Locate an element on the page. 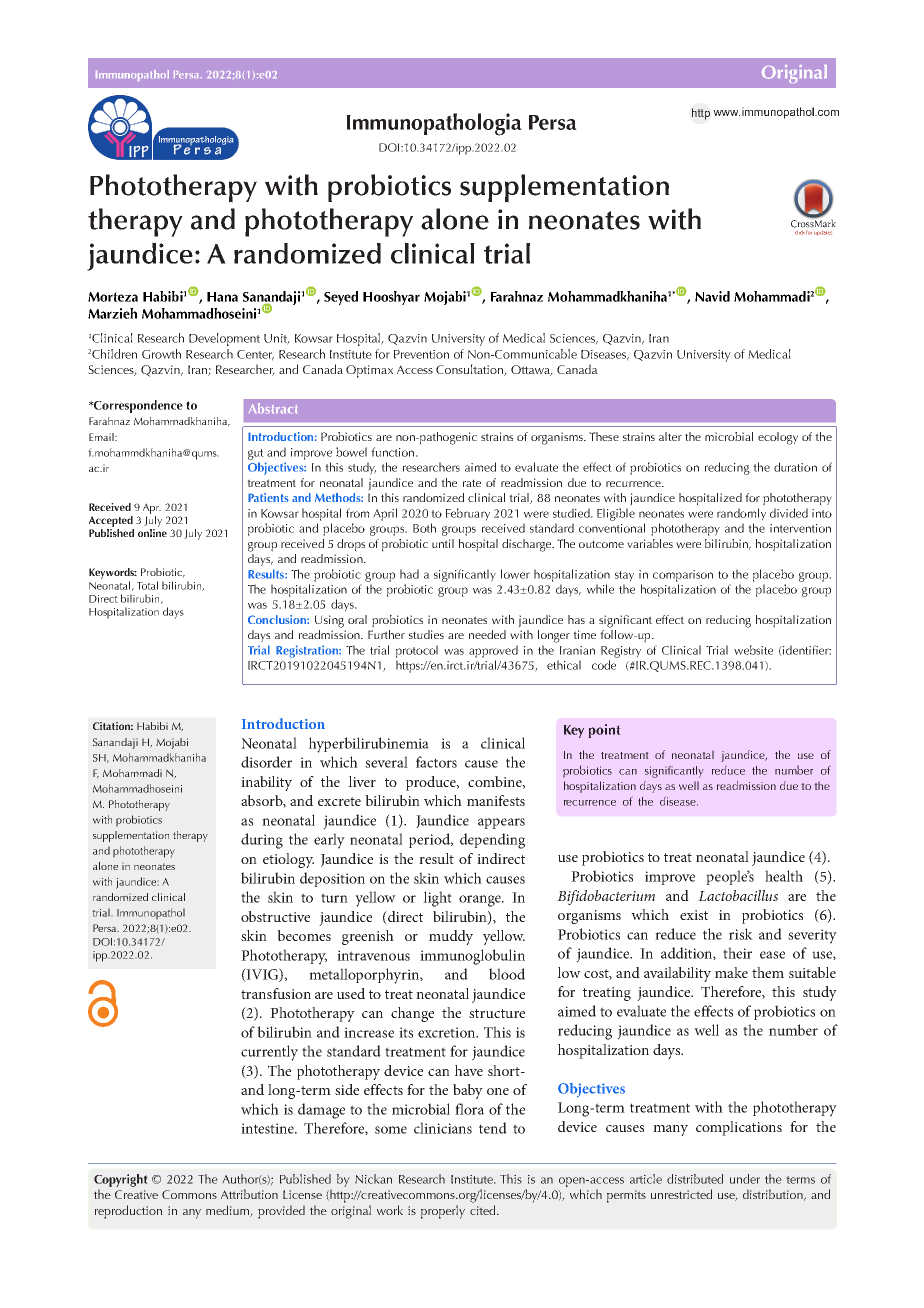 This document has height=1308, width=924. disorder is located at coordinates (266, 762).
